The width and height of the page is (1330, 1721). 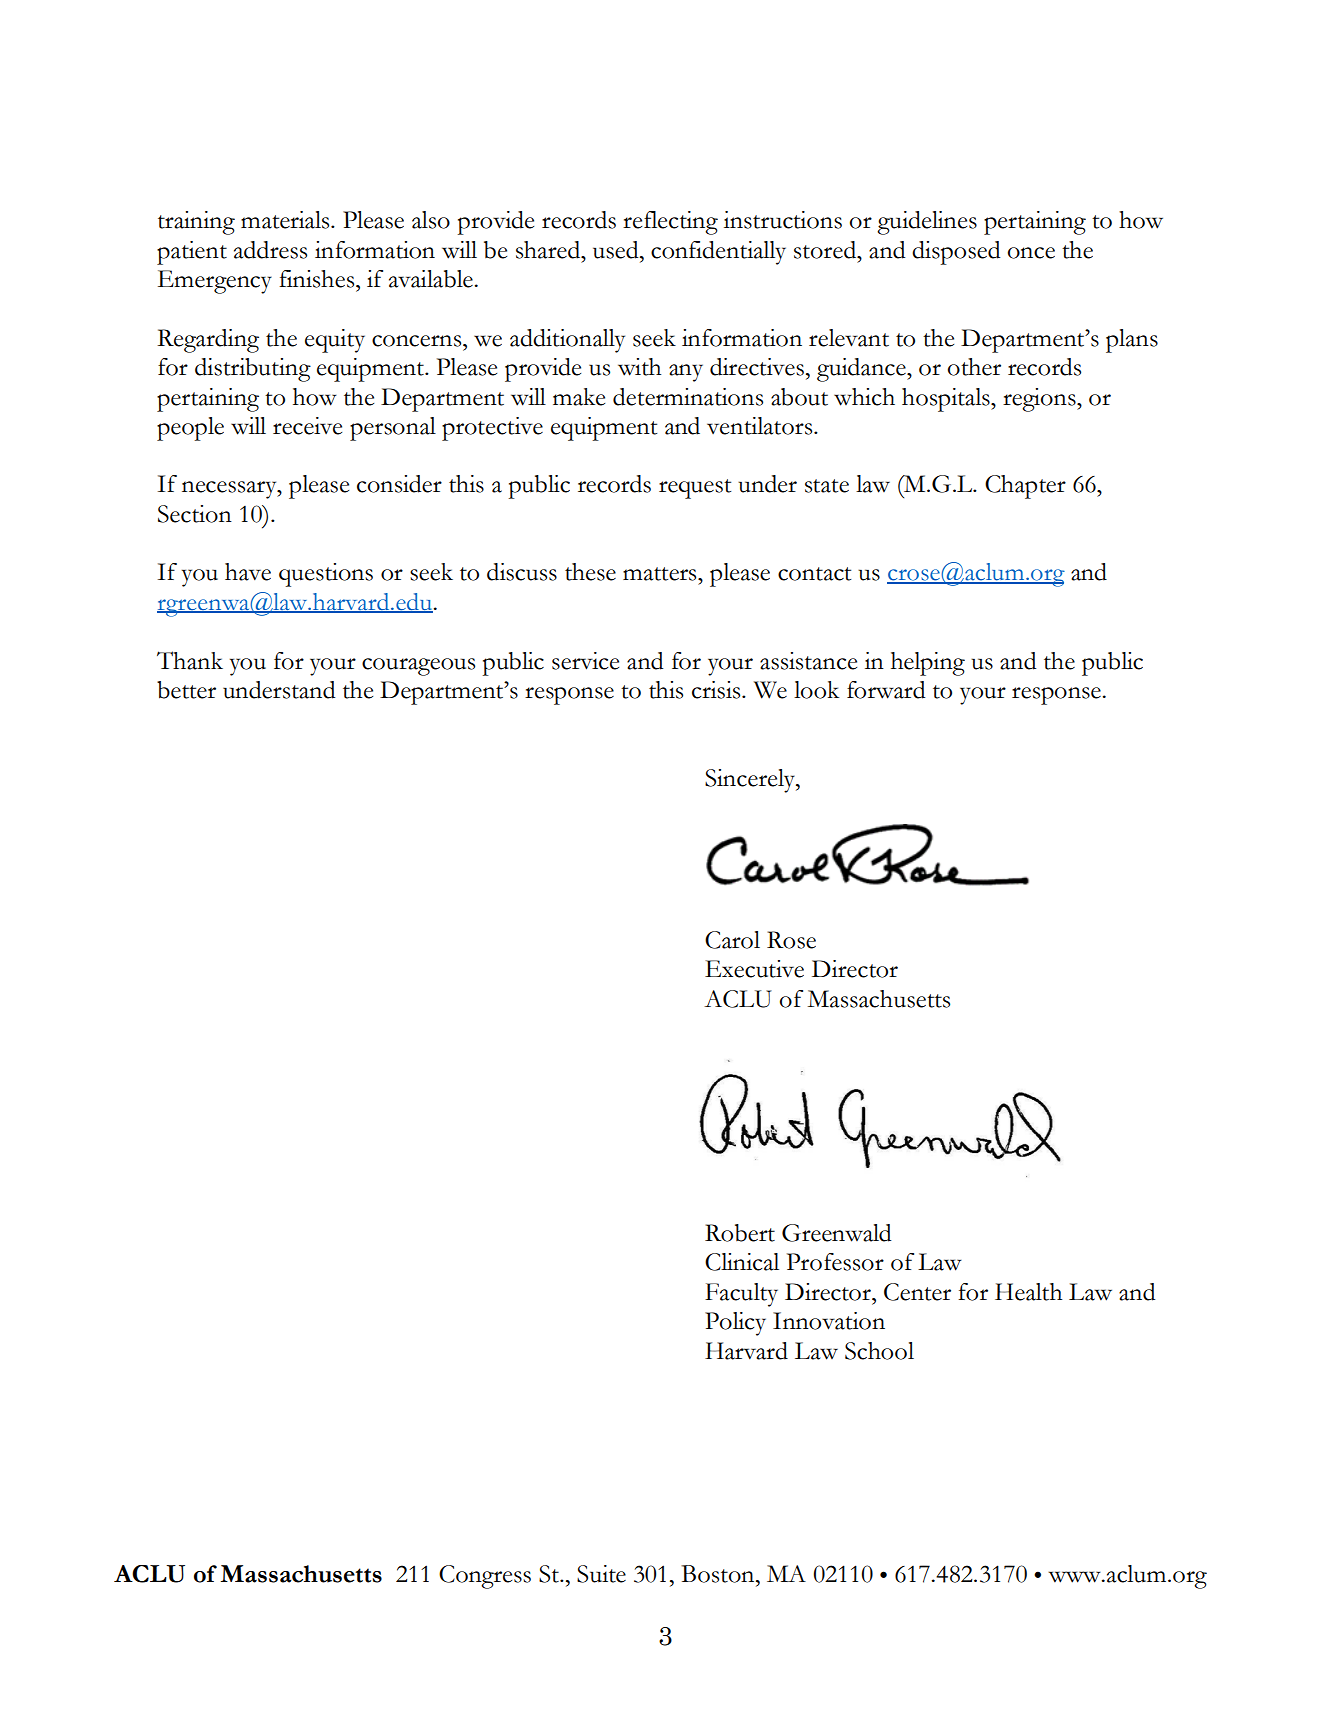 What do you see at coordinates (186, 690) in the page?
I see `better` at bounding box center [186, 690].
